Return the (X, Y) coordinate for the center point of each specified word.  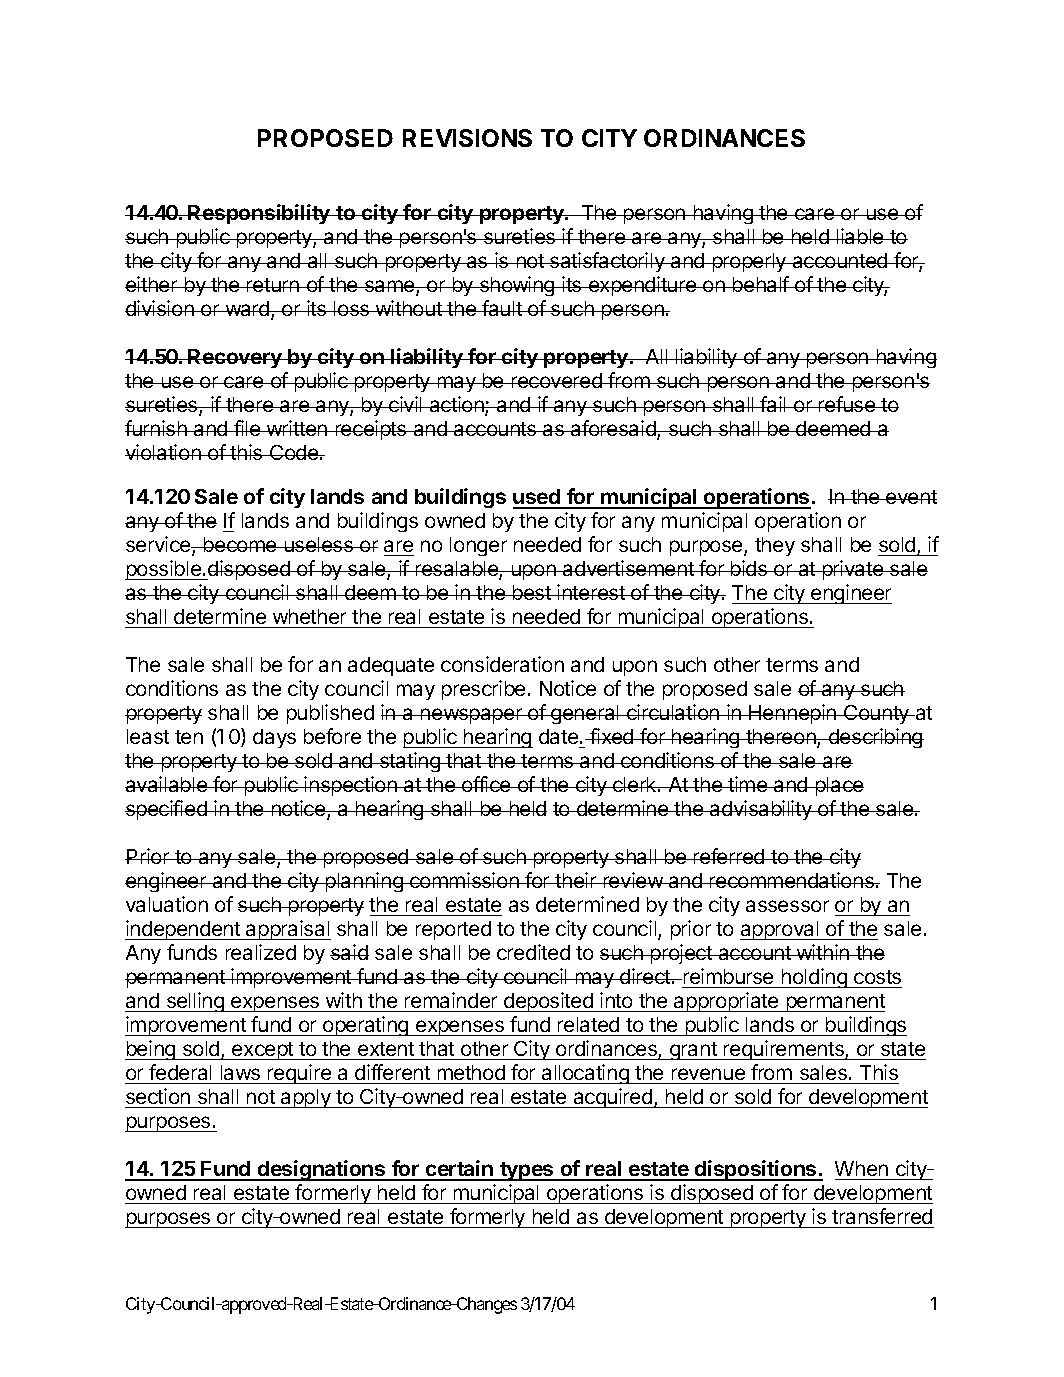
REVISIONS (467, 138)
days (274, 738)
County (877, 714)
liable (860, 236)
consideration (502, 664)
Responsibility (260, 214)
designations (322, 1170)
